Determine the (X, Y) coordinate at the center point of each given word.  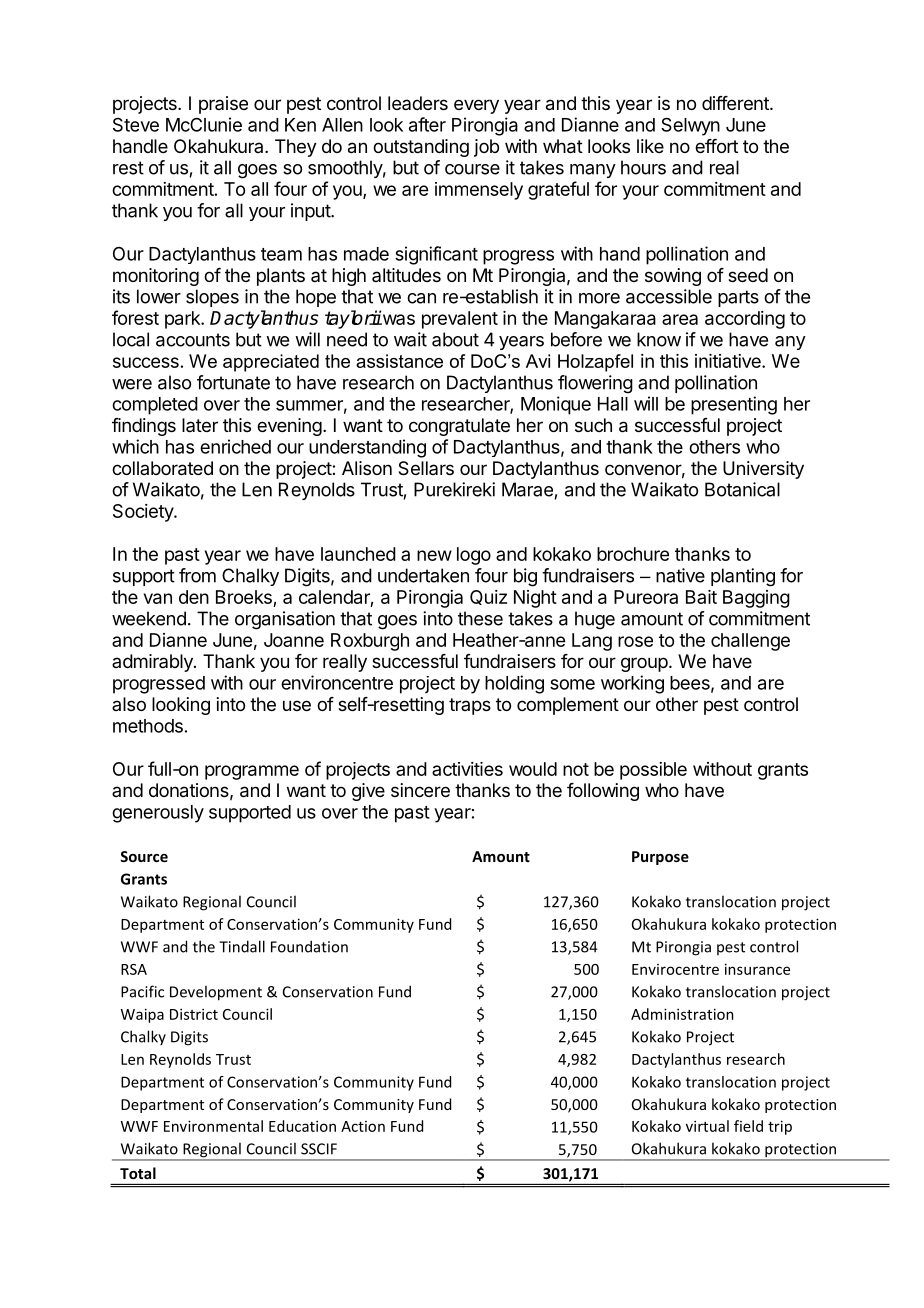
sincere (420, 790)
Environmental (213, 1126)
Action (363, 1126)
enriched (235, 446)
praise (223, 105)
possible (653, 771)
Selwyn (690, 126)
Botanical (742, 489)
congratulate (459, 427)
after (427, 124)
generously (158, 814)
